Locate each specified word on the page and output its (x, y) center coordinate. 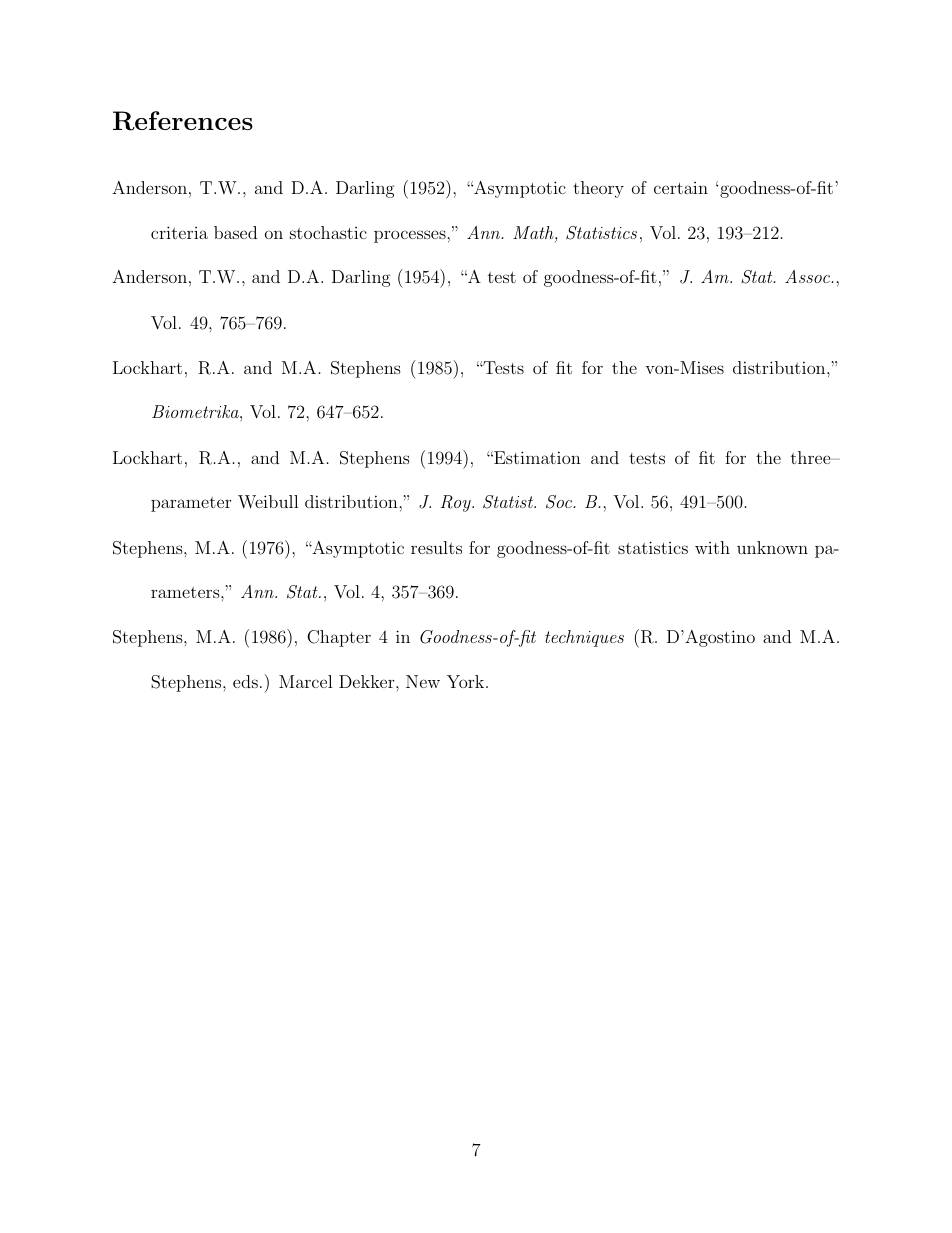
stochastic (328, 232)
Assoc (808, 276)
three (812, 457)
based (235, 232)
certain (681, 188)
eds (245, 681)
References (183, 121)
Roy (456, 503)
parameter (191, 504)
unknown (772, 547)
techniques (584, 638)
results (436, 547)
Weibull (268, 502)
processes (411, 236)
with (712, 547)
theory (598, 189)
